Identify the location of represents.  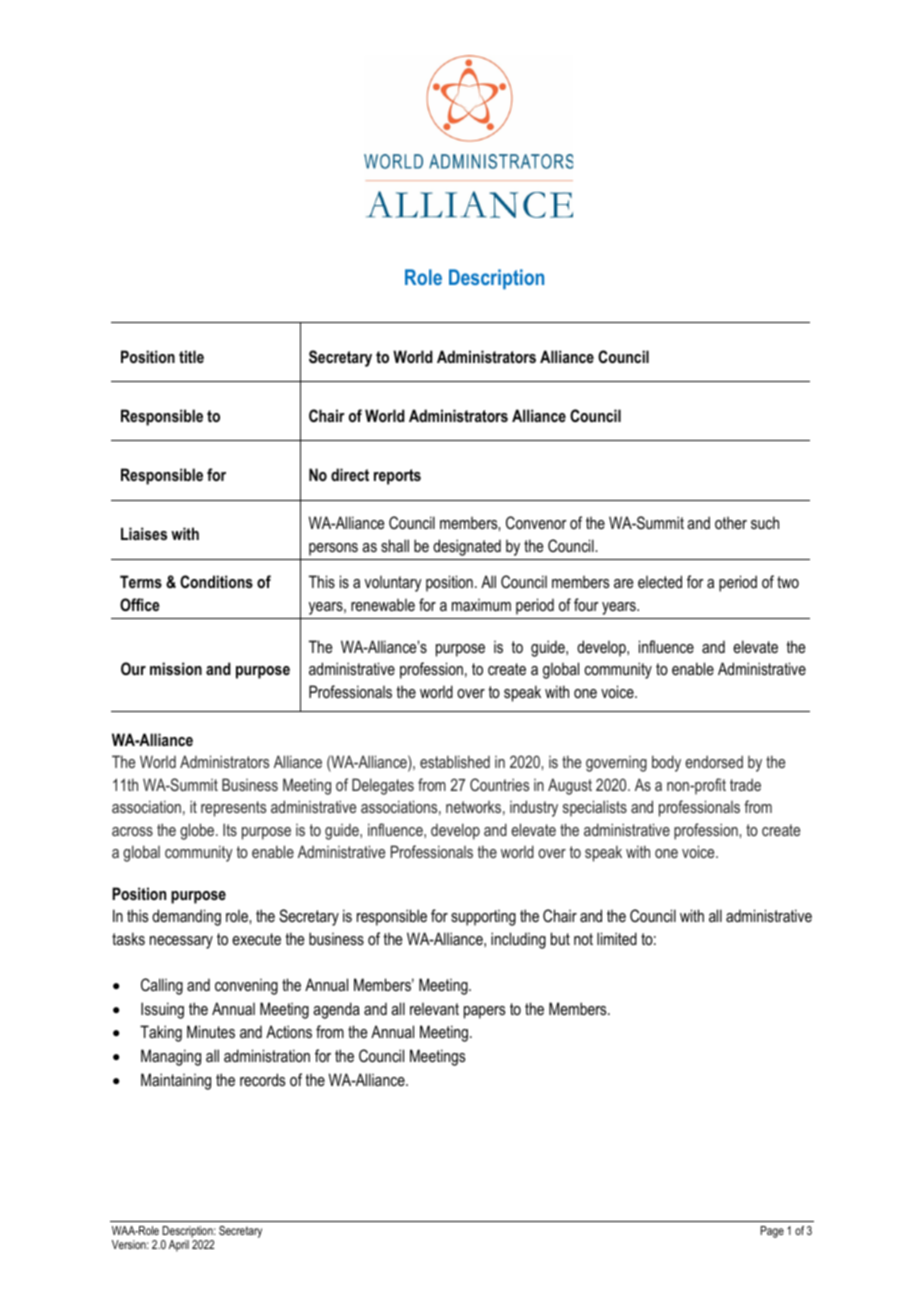
(233, 809).
